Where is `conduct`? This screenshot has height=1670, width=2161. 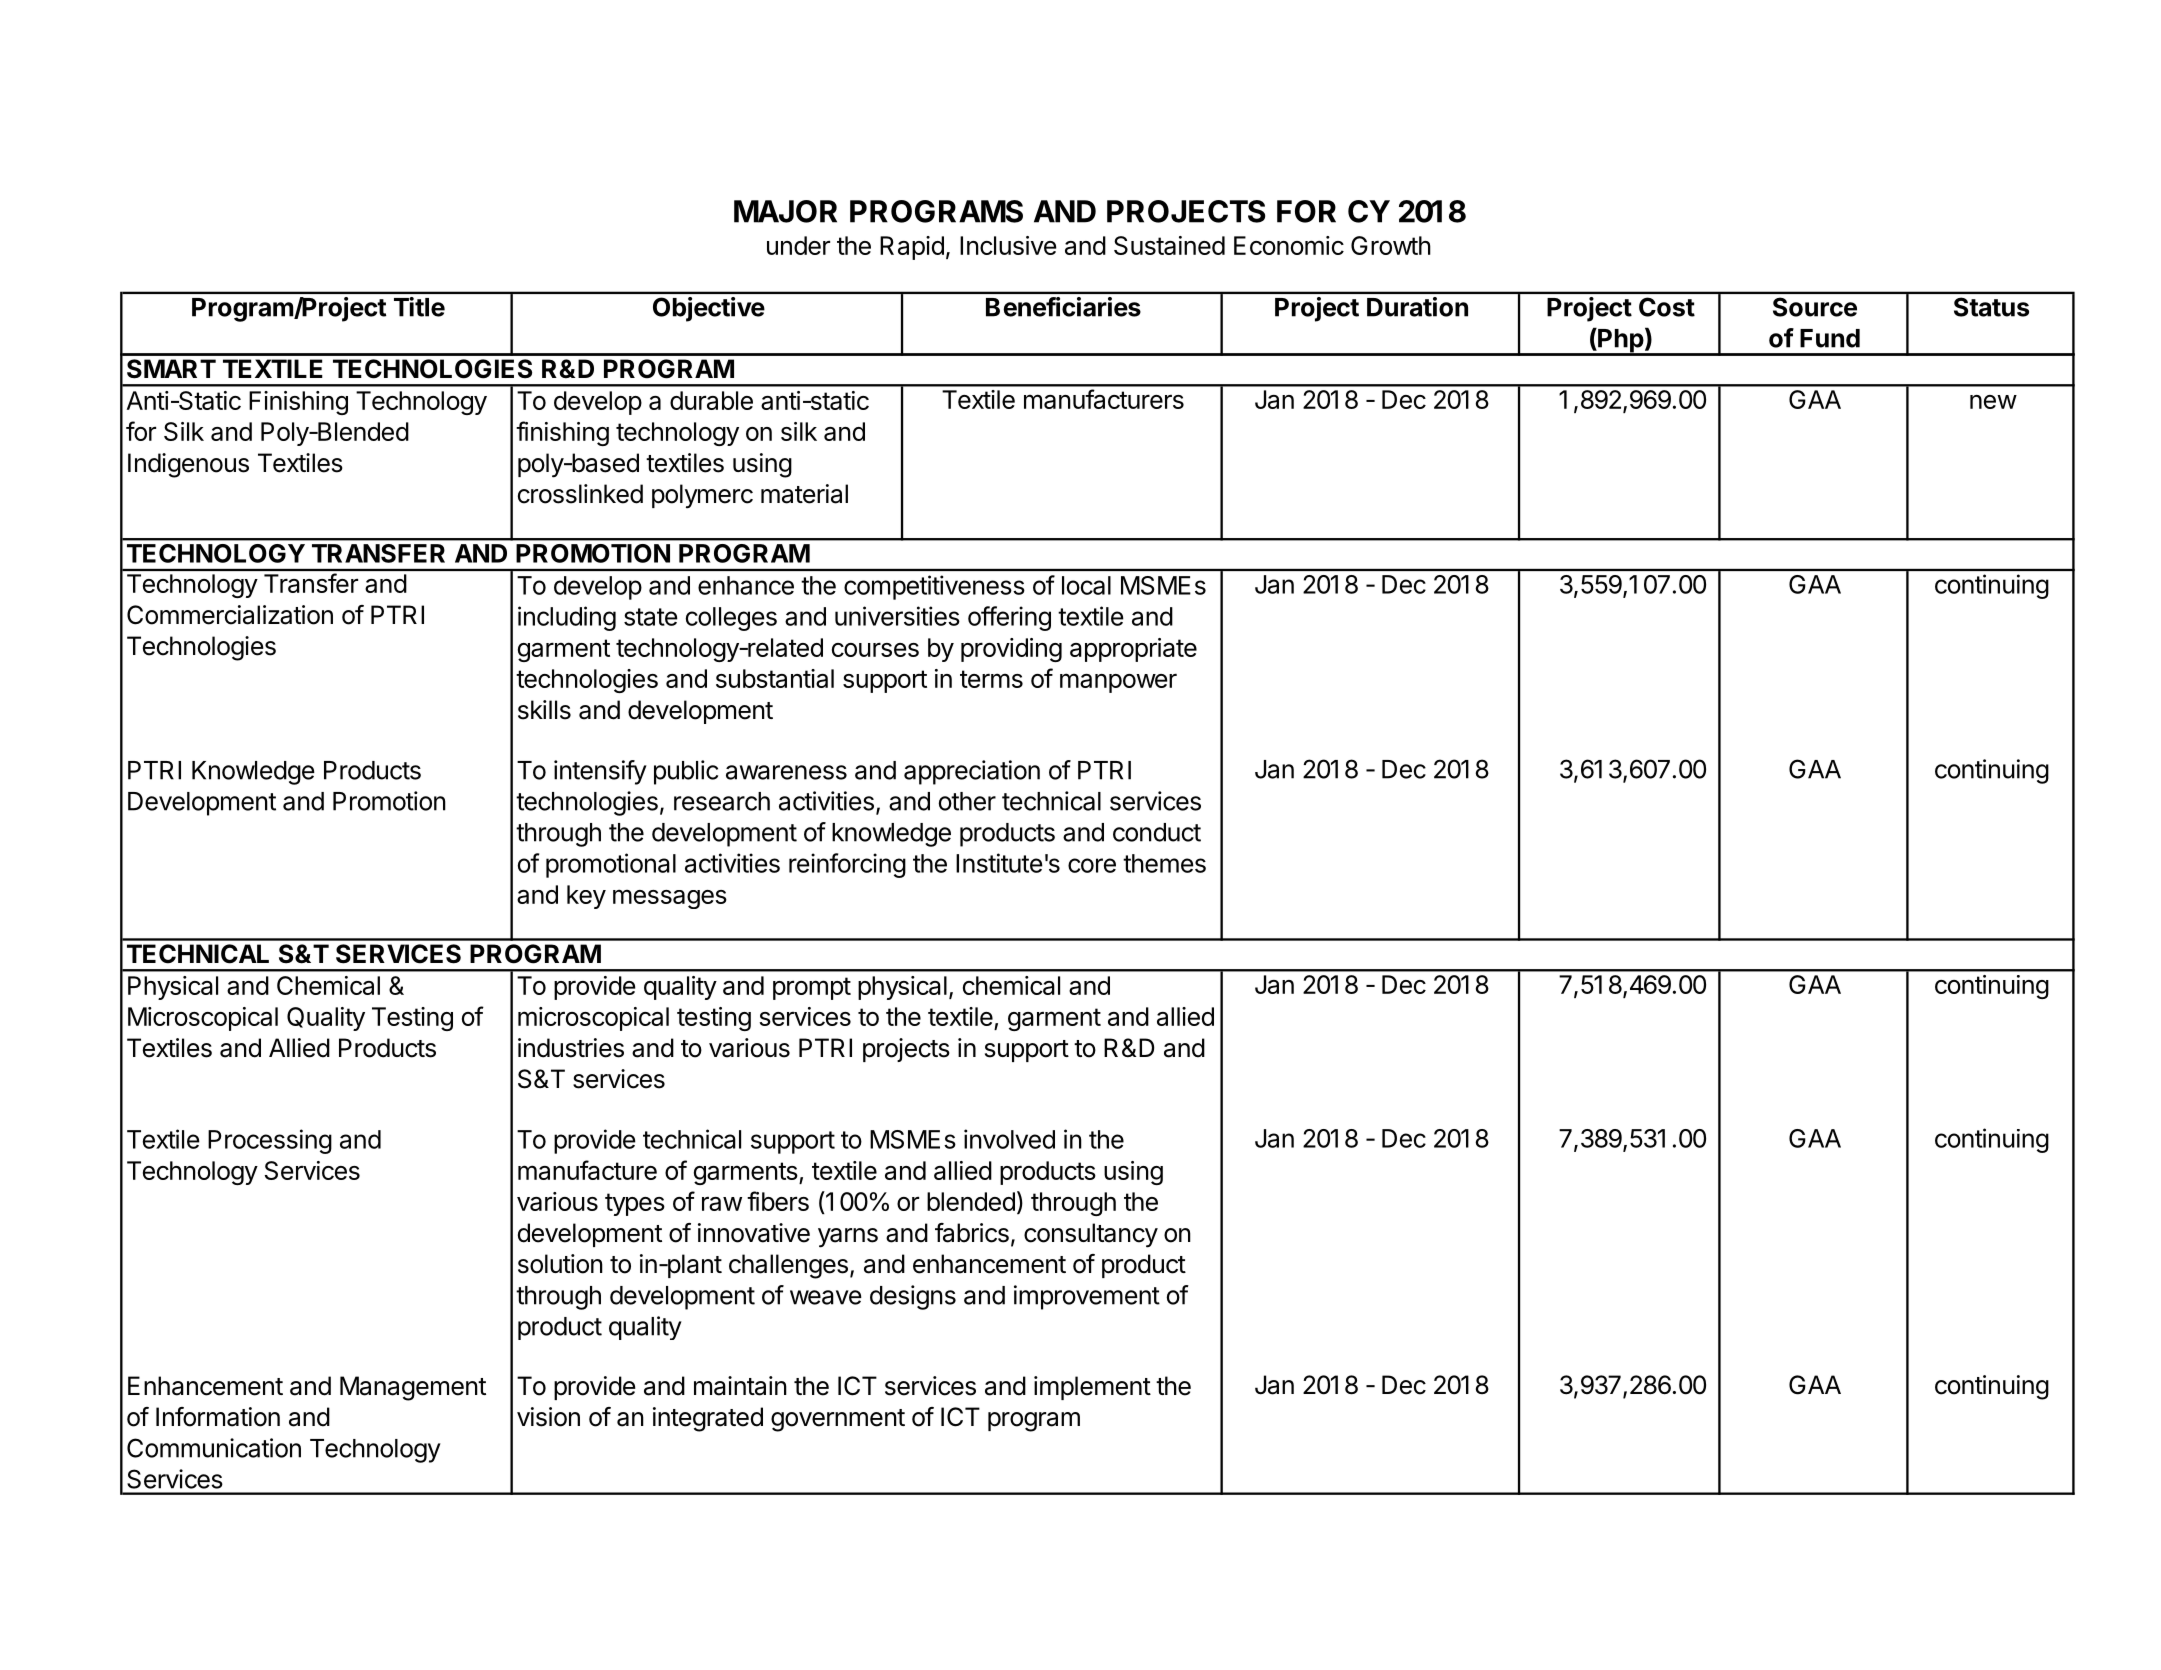 conduct is located at coordinates (1157, 832).
